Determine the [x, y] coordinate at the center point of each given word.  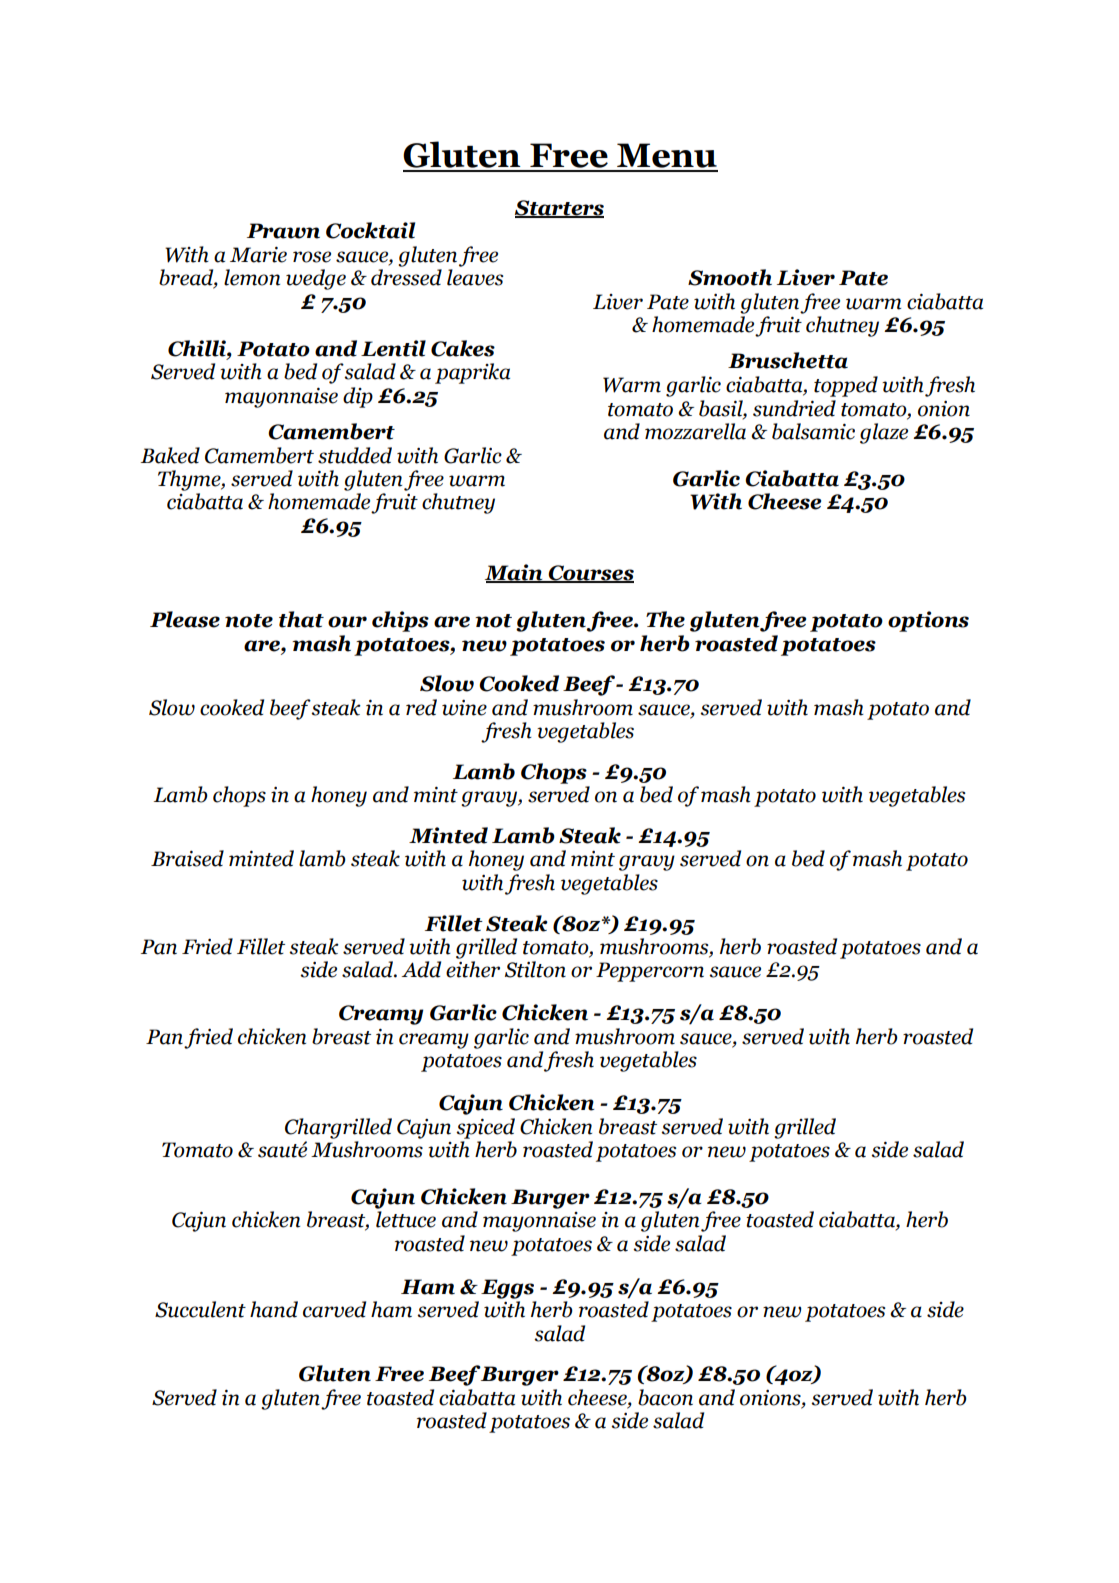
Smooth [730, 277]
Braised [187, 858]
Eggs [507, 1289]
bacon [665, 1397]
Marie [258, 255]
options [928, 621]
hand [274, 1309]
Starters [559, 209]
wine [464, 708]
